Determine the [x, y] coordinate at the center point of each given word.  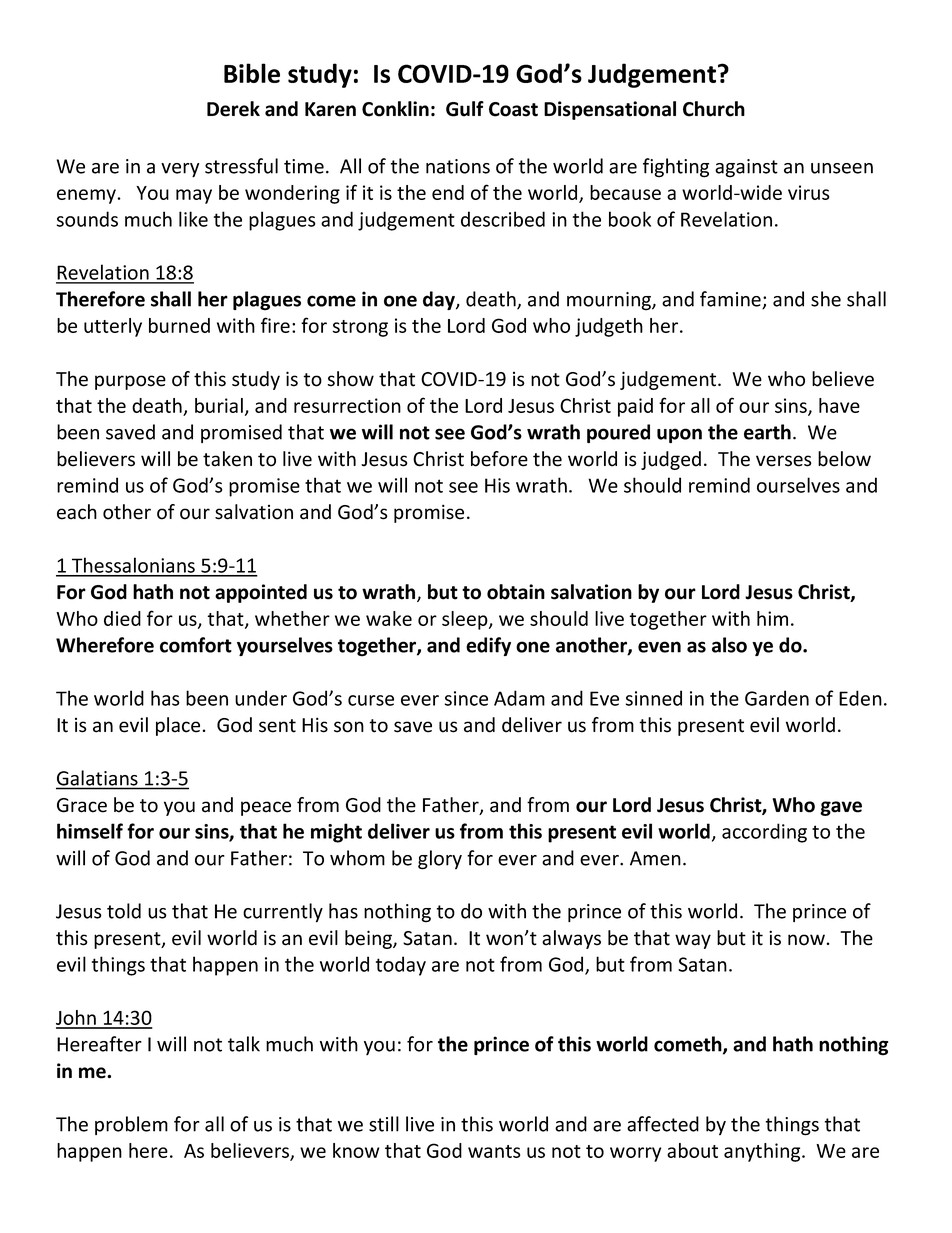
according [764, 833]
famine [731, 300]
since [466, 698]
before [499, 459]
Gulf [465, 109]
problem [131, 1125]
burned [179, 325]
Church [714, 109]
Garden [777, 698]
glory [440, 860]
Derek [233, 109]
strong [360, 328]
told [124, 911]
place [178, 726]
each [77, 512]
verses [784, 461]
